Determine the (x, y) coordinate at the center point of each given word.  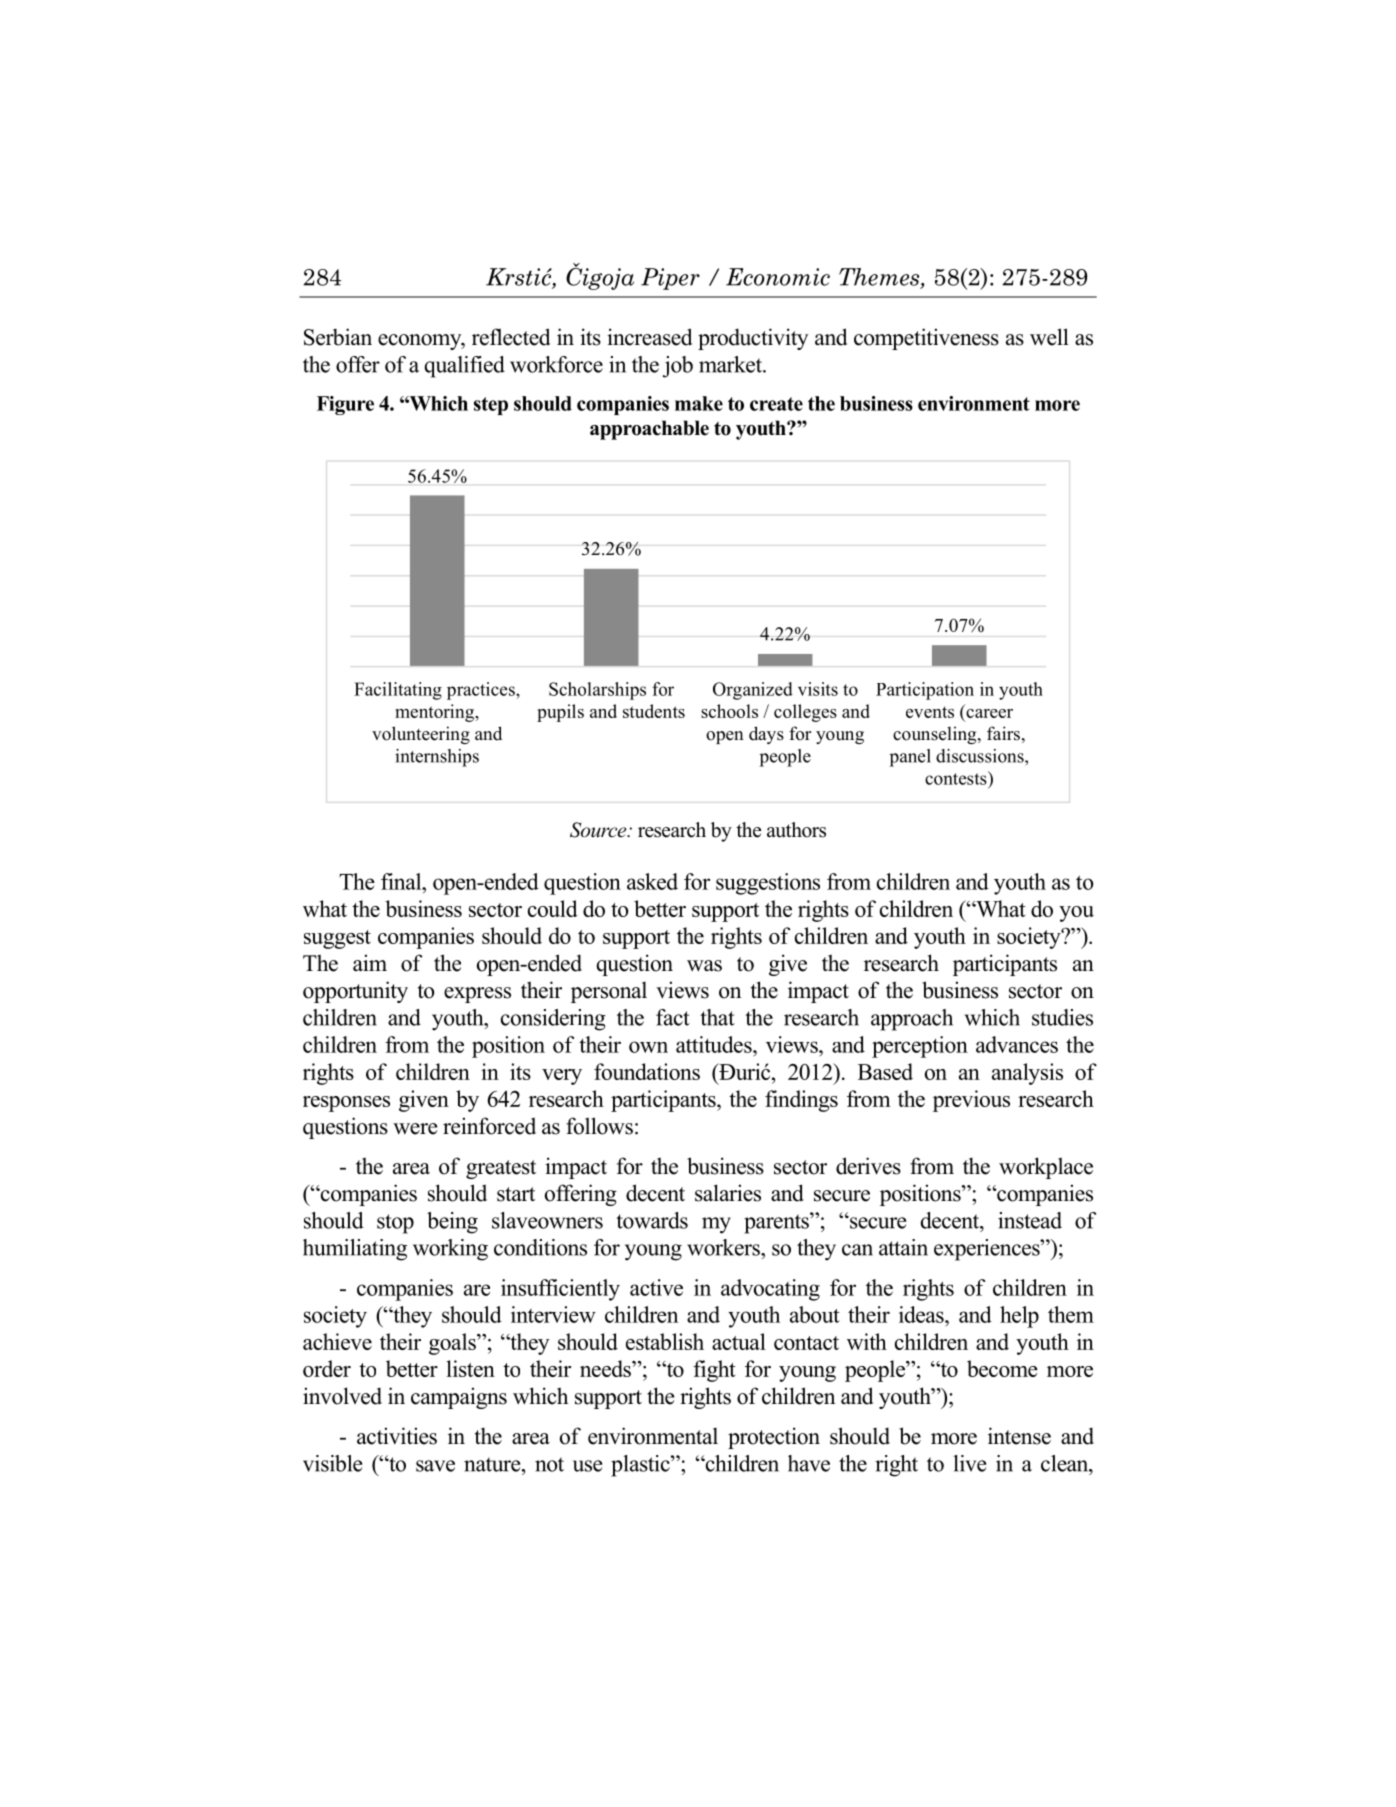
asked (652, 881)
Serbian (338, 337)
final (402, 881)
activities (397, 1436)
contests (957, 778)
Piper (670, 279)
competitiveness (926, 339)
